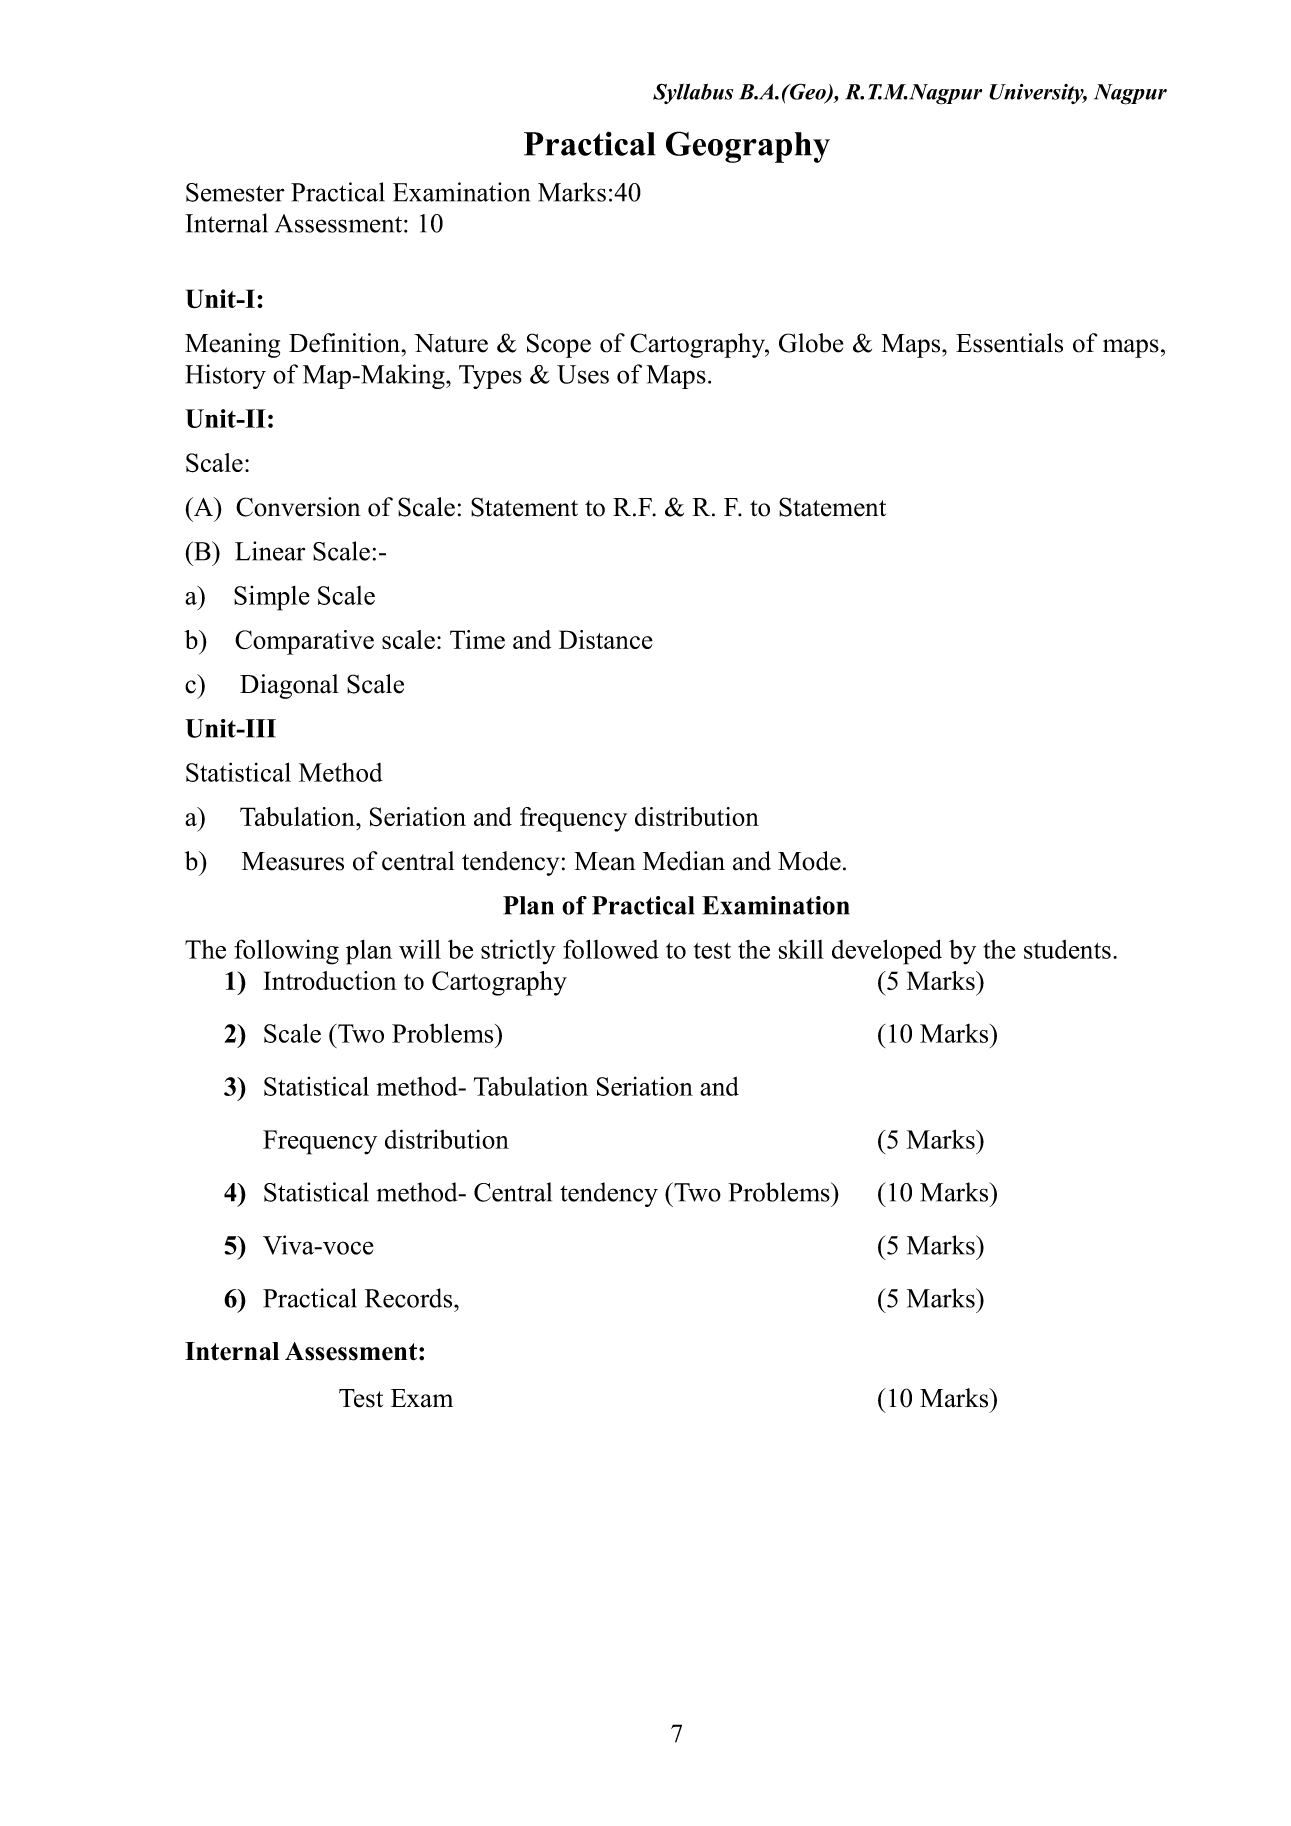  I want to click on Distance, so click(606, 639).
